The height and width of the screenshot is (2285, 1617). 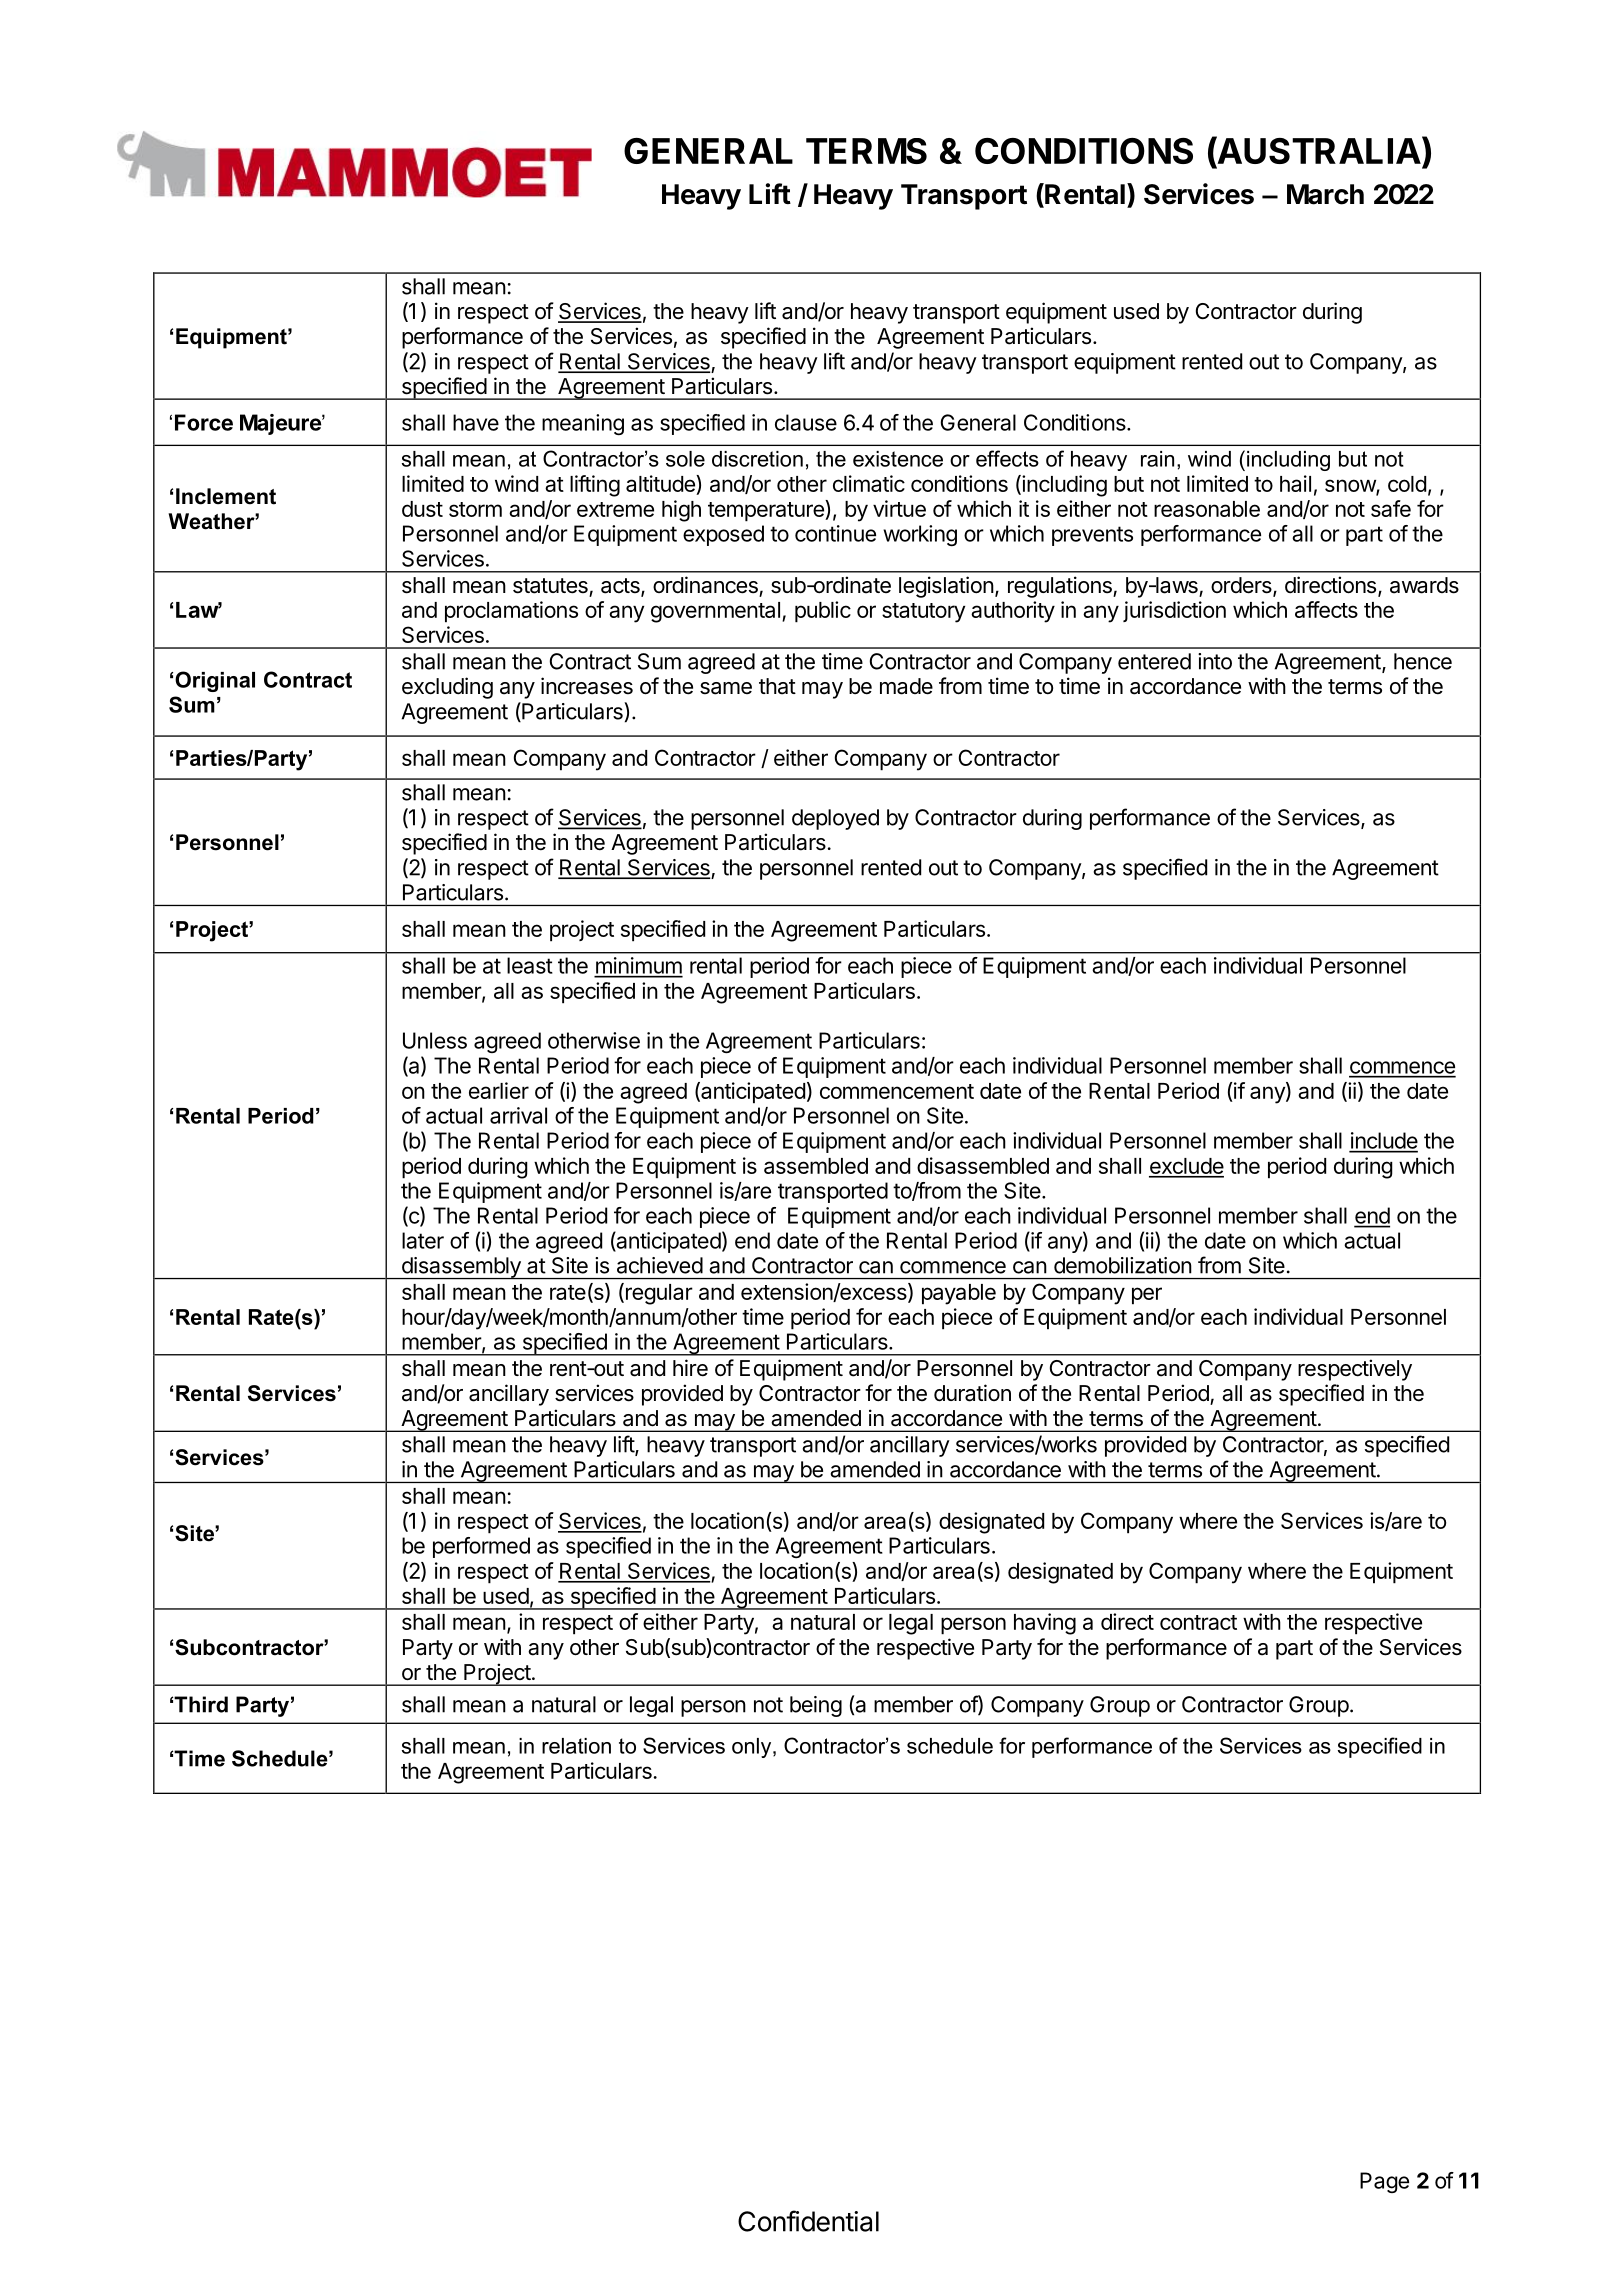 What do you see at coordinates (808, 2221) in the screenshot?
I see `Confidential` at bounding box center [808, 2221].
